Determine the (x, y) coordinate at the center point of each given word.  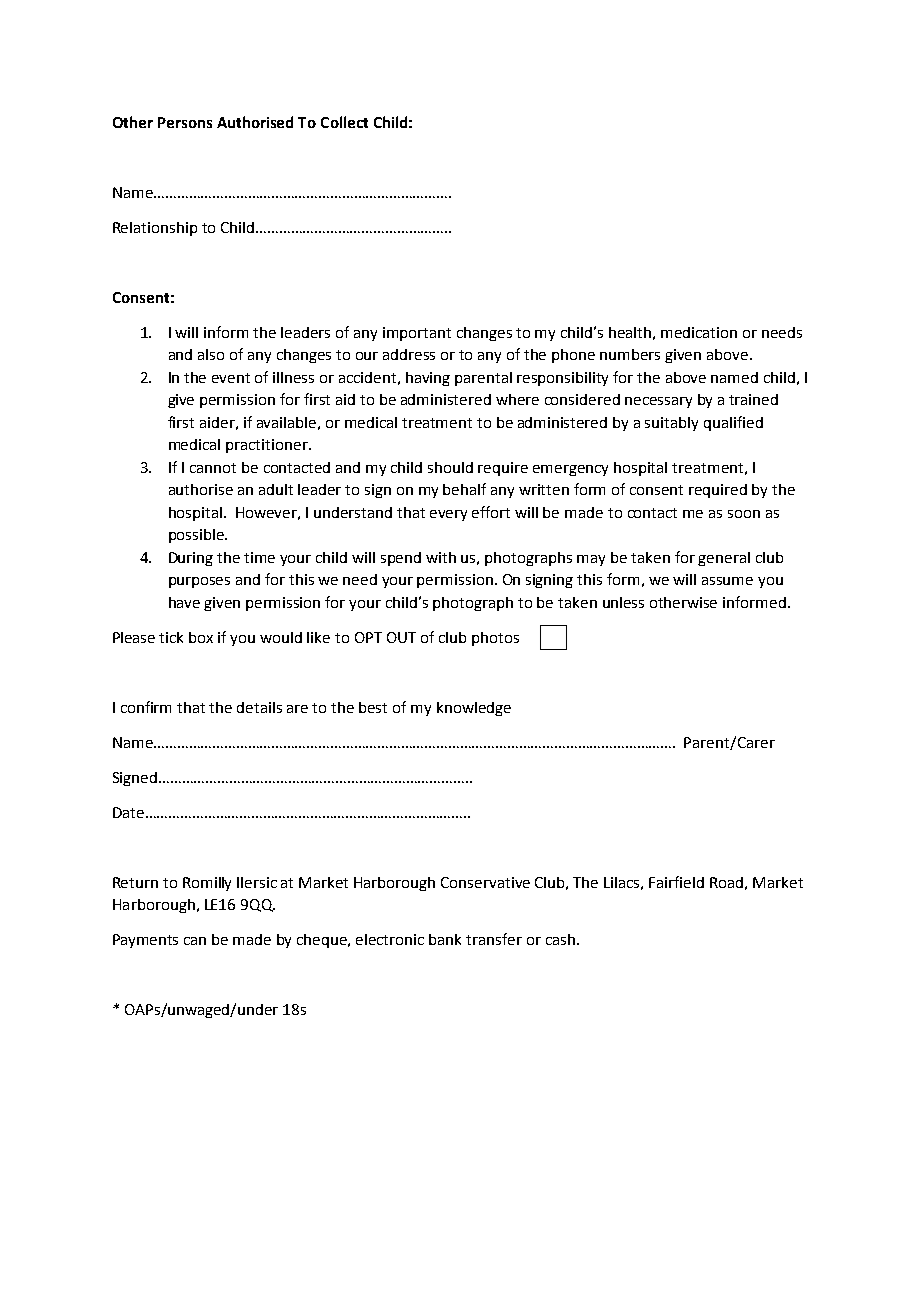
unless (623, 602)
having (428, 379)
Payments (145, 941)
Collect (344, 122)
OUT (401, 637)
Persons (185, 122)
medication (699, 332)
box (201, 637)
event (231, 378)
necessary (658, 402)
